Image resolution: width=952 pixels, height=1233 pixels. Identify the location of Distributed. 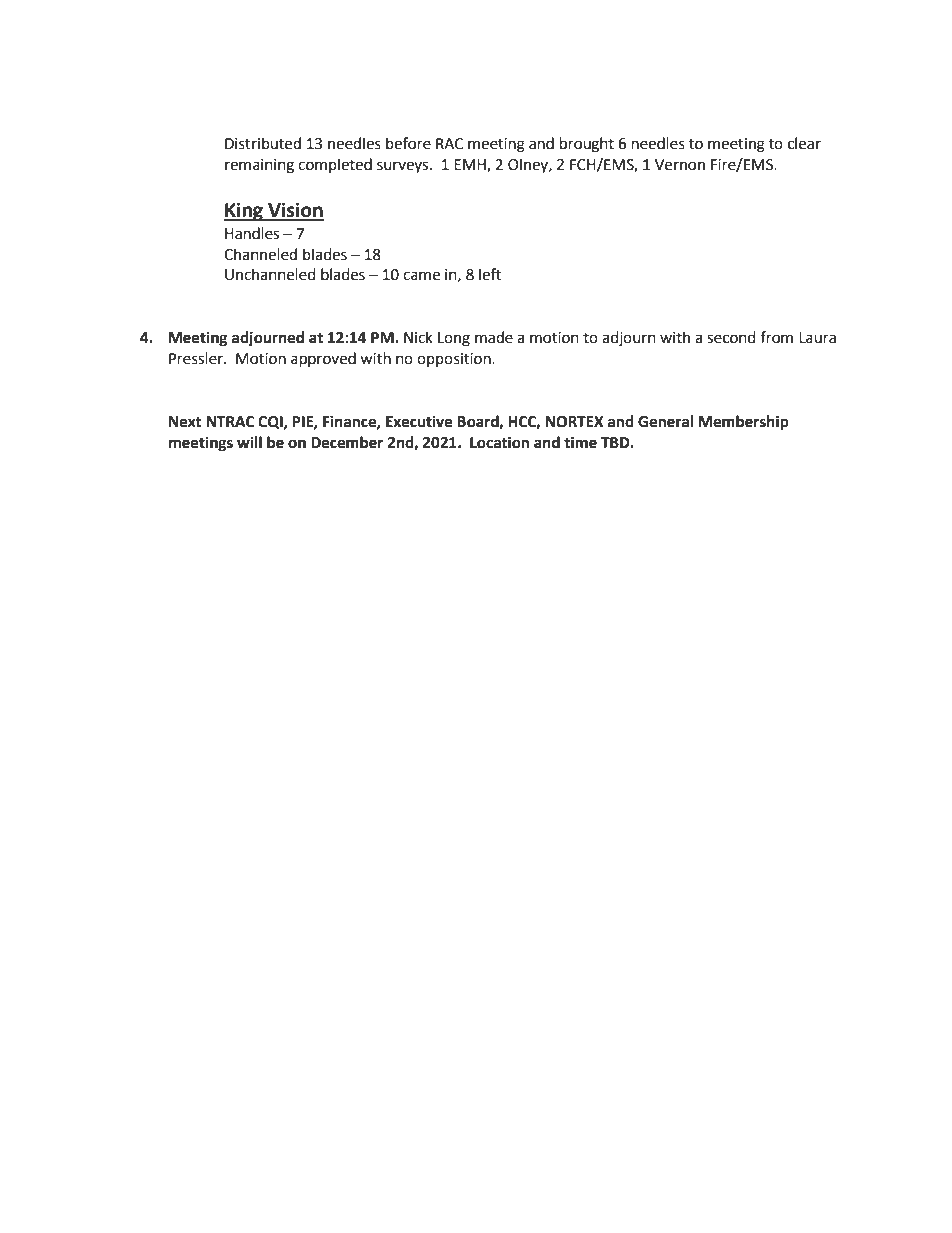
(263, 143).
